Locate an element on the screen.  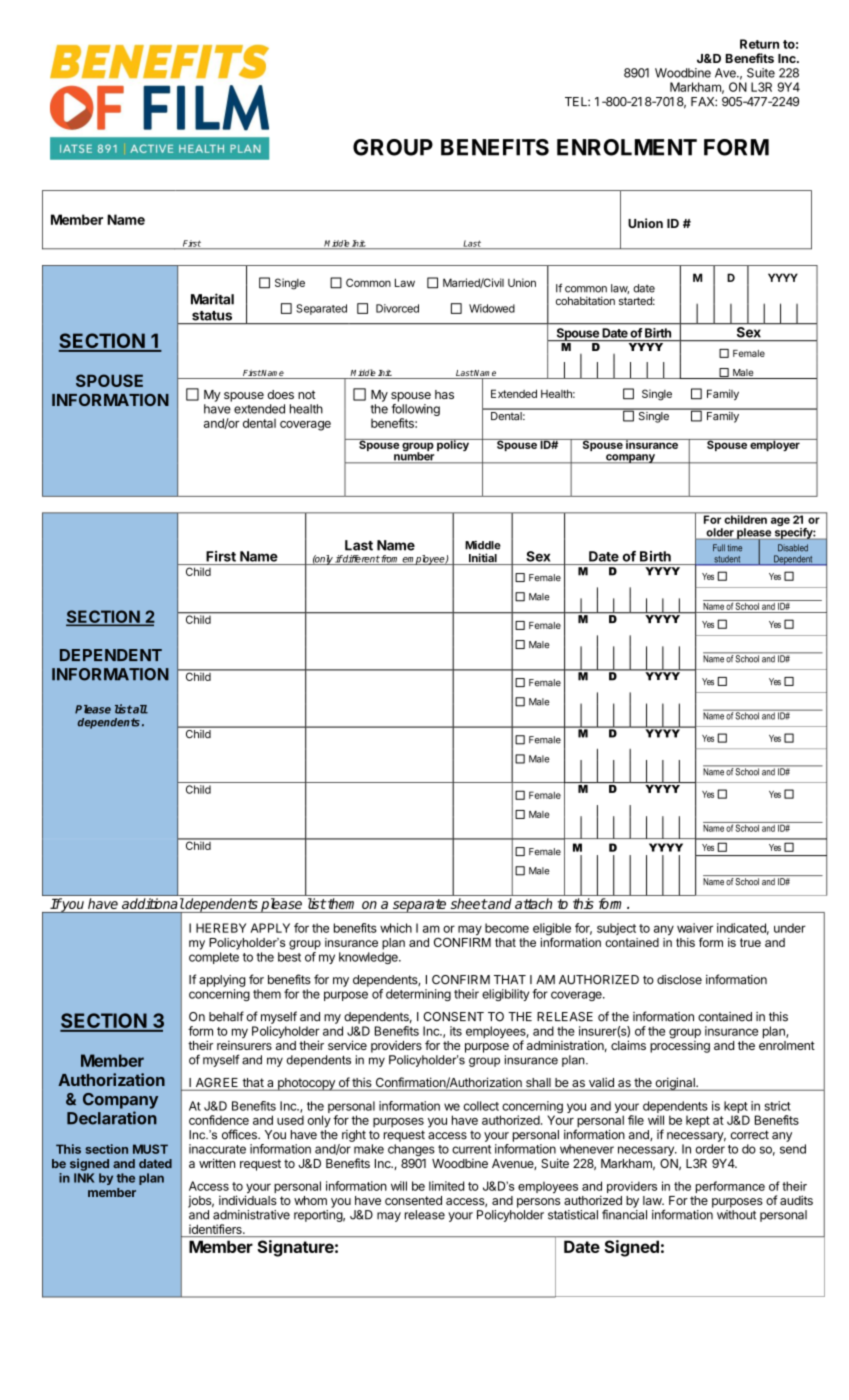
Return is located at coordinates (759, 44).
